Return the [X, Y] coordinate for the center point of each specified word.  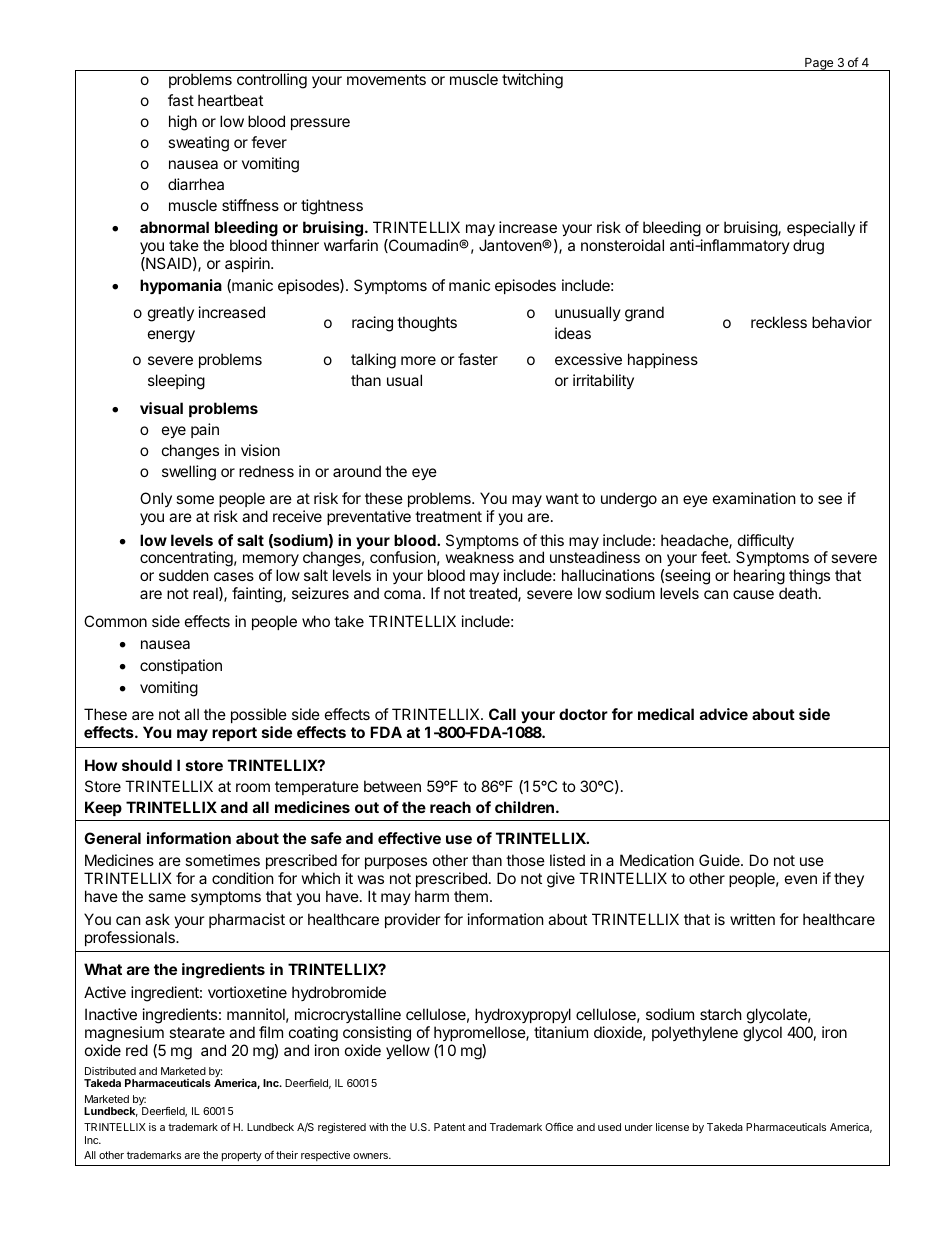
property [242, 1156]
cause [753, 594]
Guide [720, 860]
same [167, 897]
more [418, 360]
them [471, 896]
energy [171, 336]
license [672, 1127]
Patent [450, 1127]
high [183, 123]
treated [494, 594]
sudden [184, 575]
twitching [532, 81]
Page [819, 64]
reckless [779, 322]
